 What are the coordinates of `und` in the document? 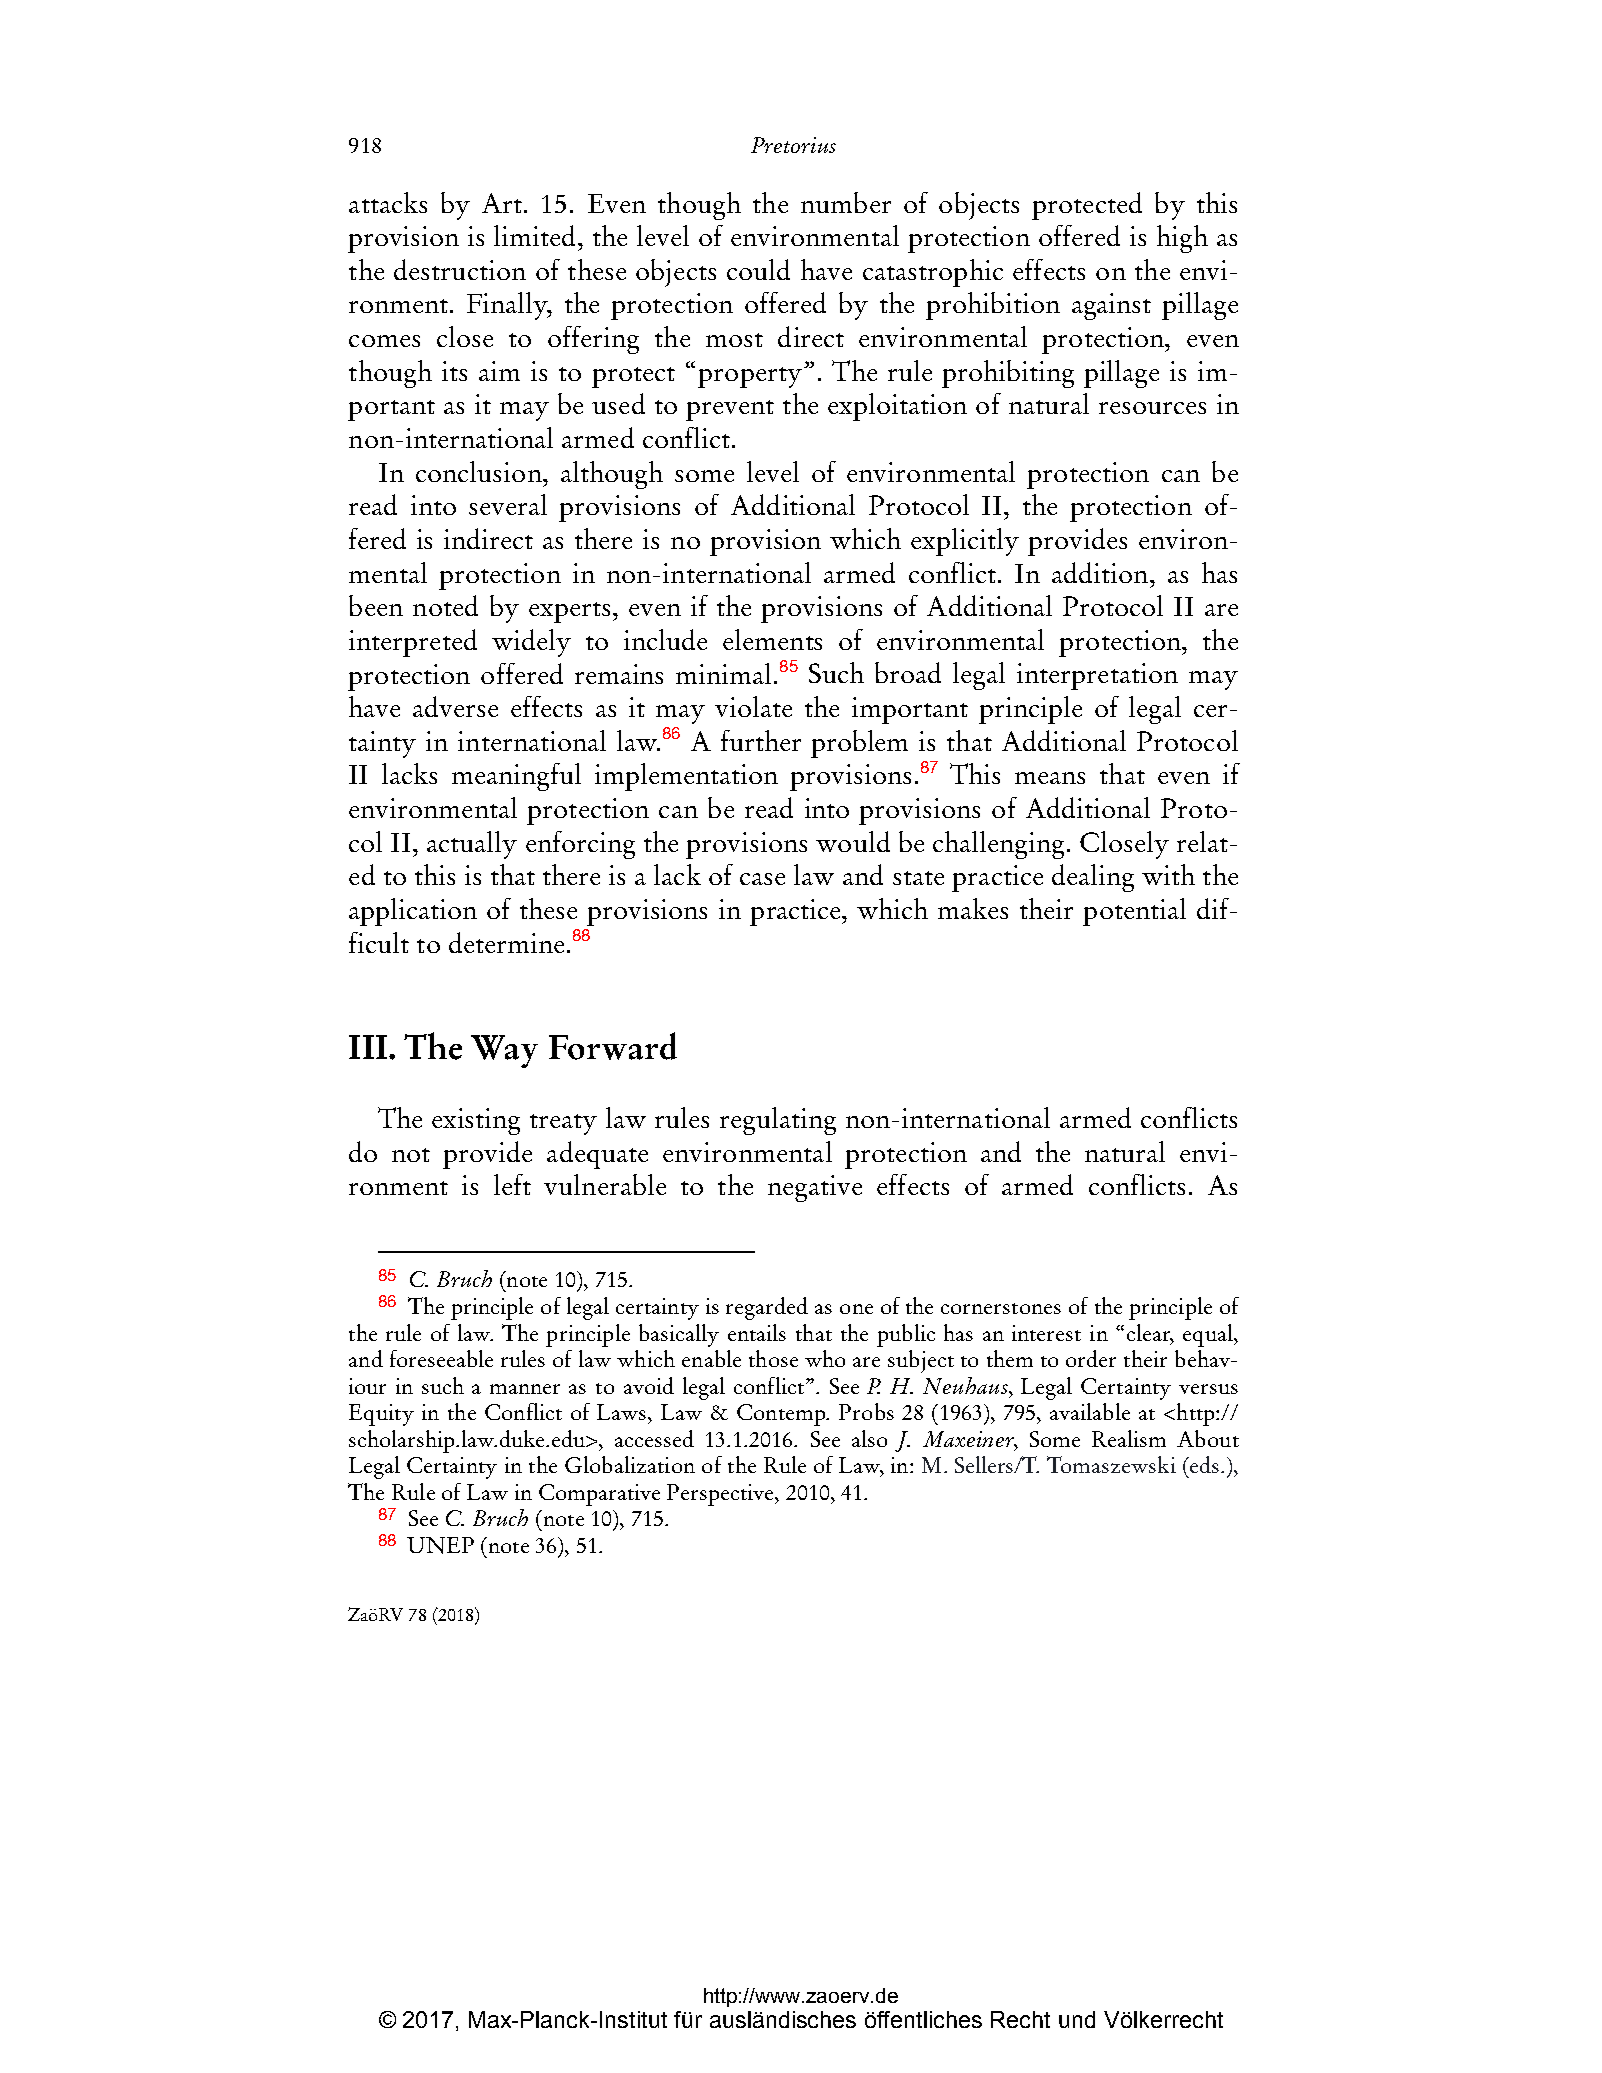 It's located at (1077, 2019).
